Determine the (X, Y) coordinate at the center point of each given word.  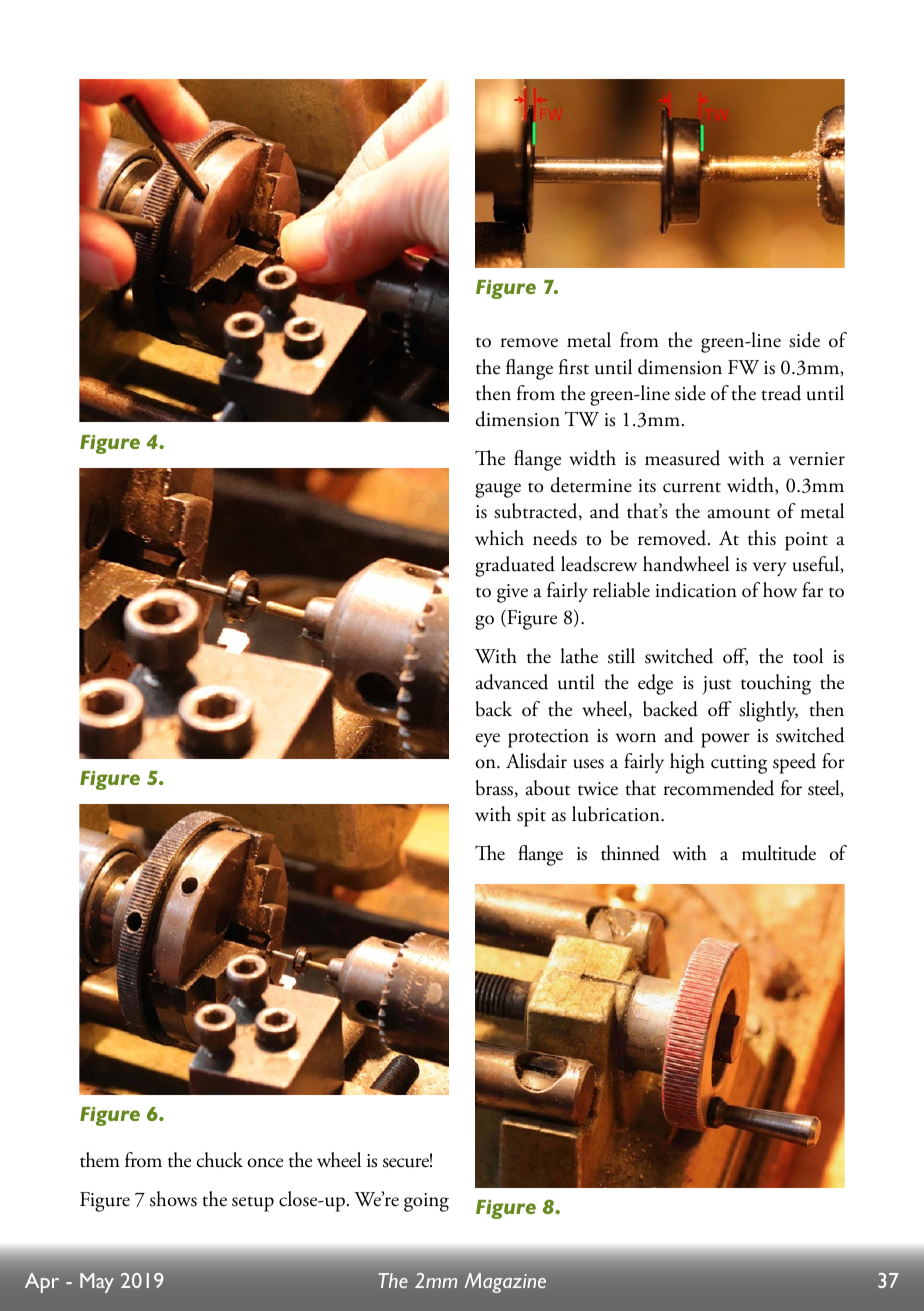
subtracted (537, 511)
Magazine (505, 1283)
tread (781, 393)
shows (173, 1199)
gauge (498, 490)
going (426, 1202)
